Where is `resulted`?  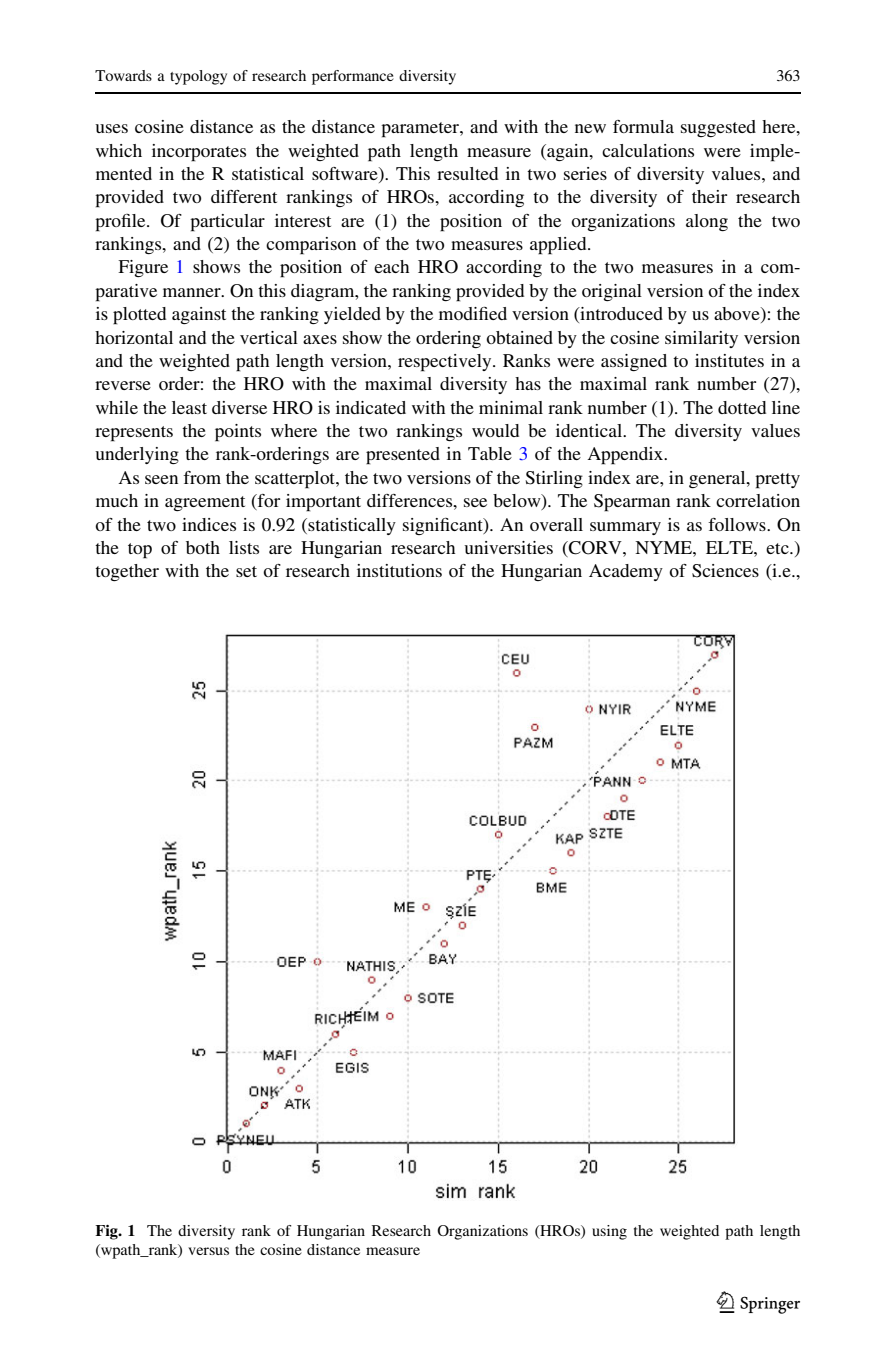
resulted is located at coordinates (467, 173).
